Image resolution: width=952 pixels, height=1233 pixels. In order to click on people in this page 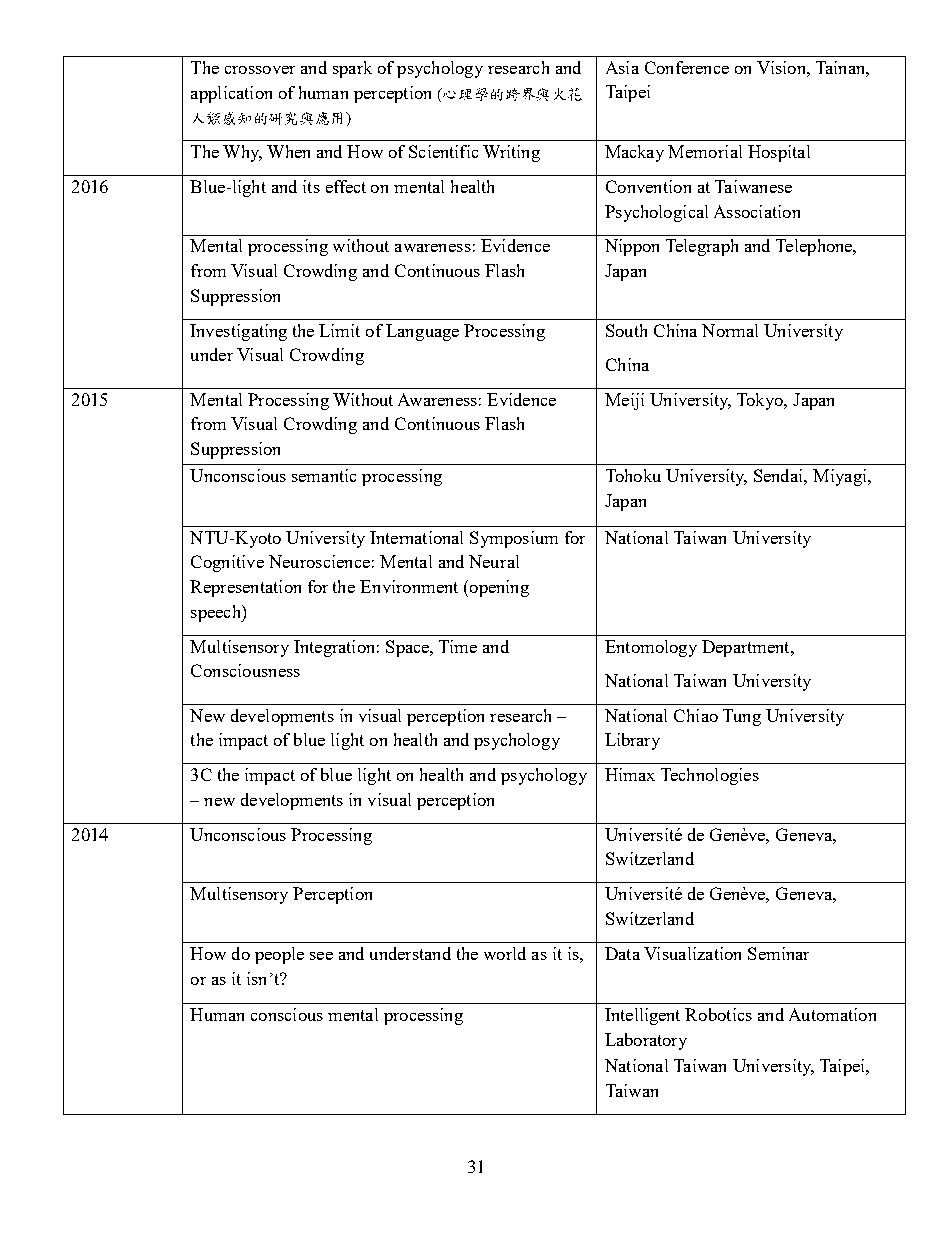, I will do `click(279, 955)`.
